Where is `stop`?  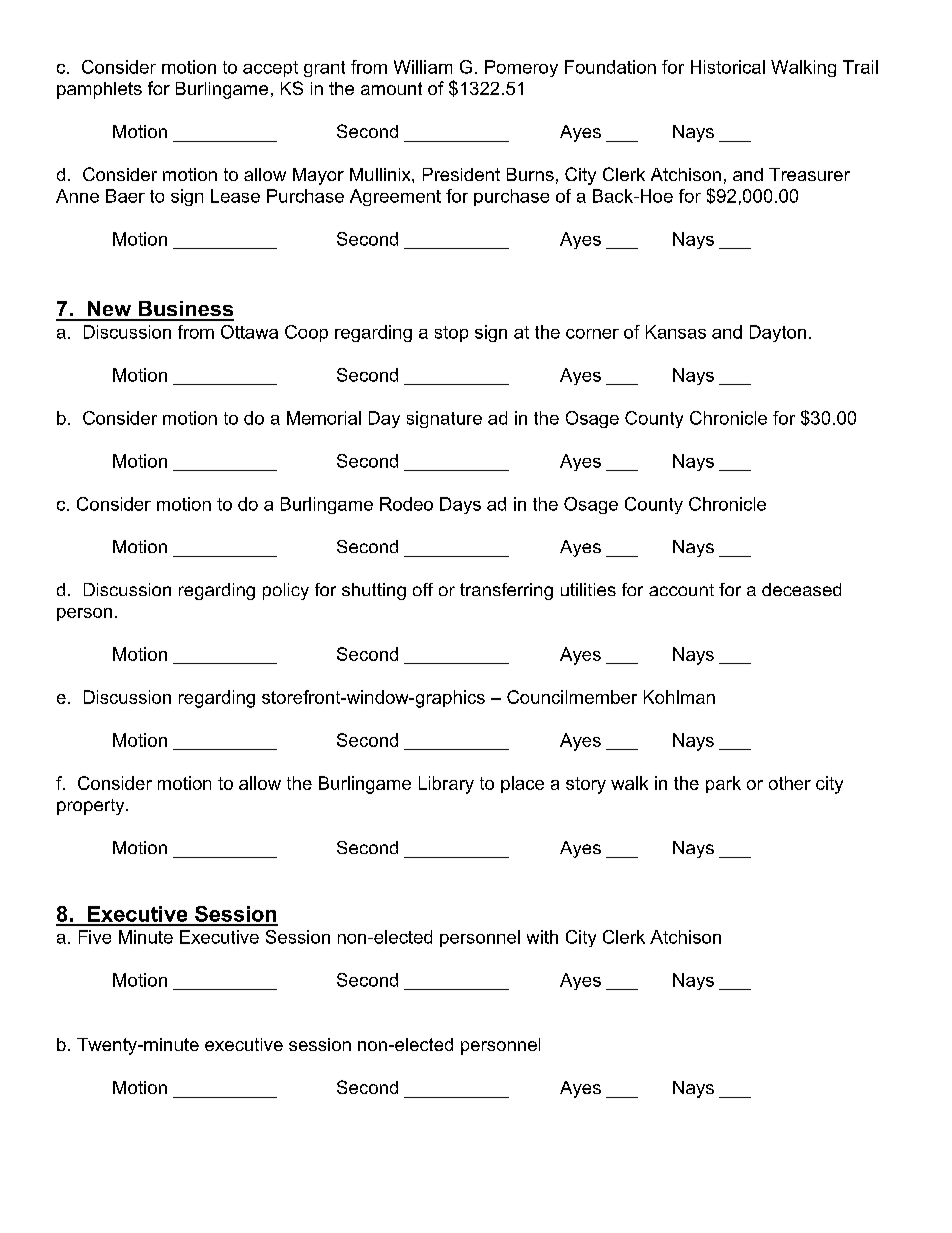
stop is located at coordinates (451, 334).
